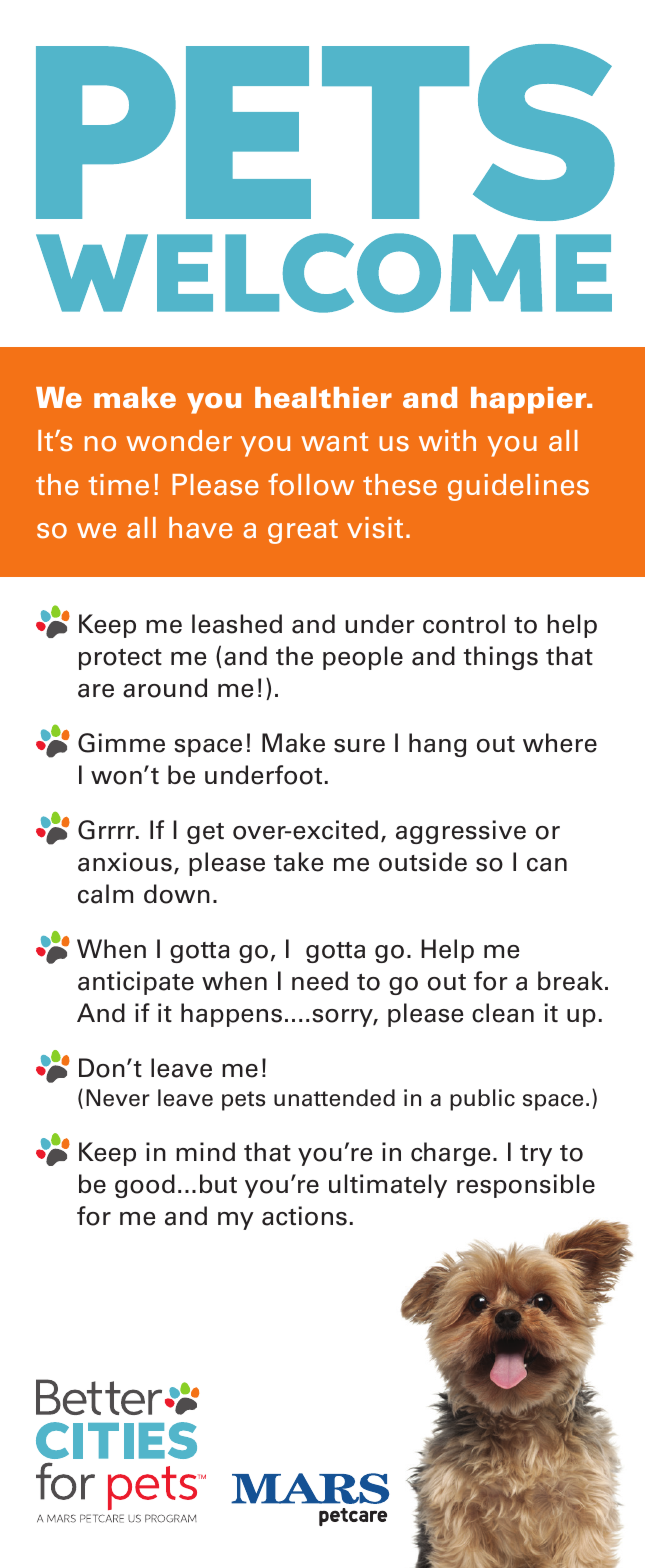 Image resolution: width=645 pixels, height=1568 pixels. I want to click on with, so click(447, 440).
